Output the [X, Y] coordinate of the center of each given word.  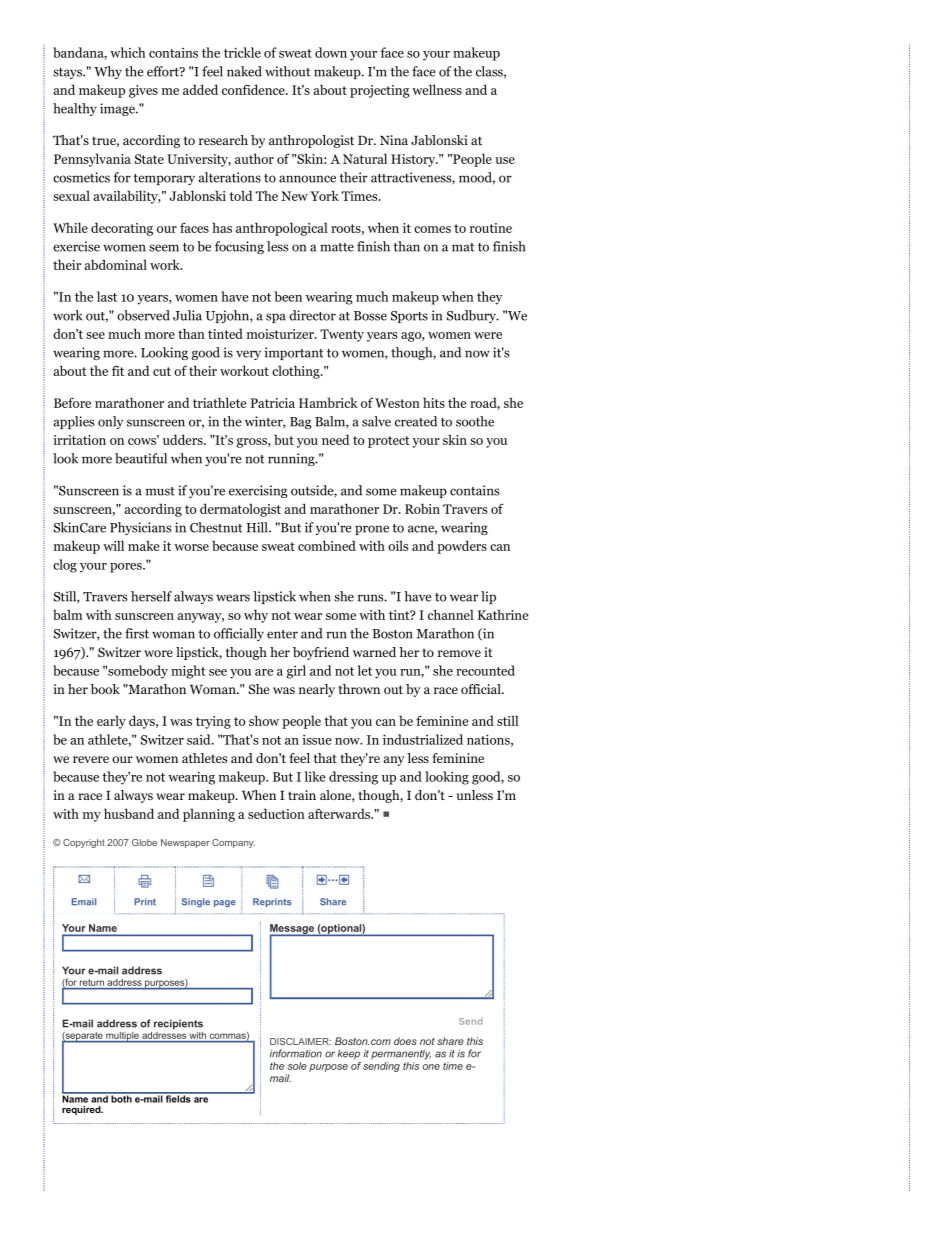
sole [297, 1066]
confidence [254, 89]
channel [451, 614]
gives [143, 91]
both [121, 1098]
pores [127, 568]
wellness [437, 89]
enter [282, 634]
